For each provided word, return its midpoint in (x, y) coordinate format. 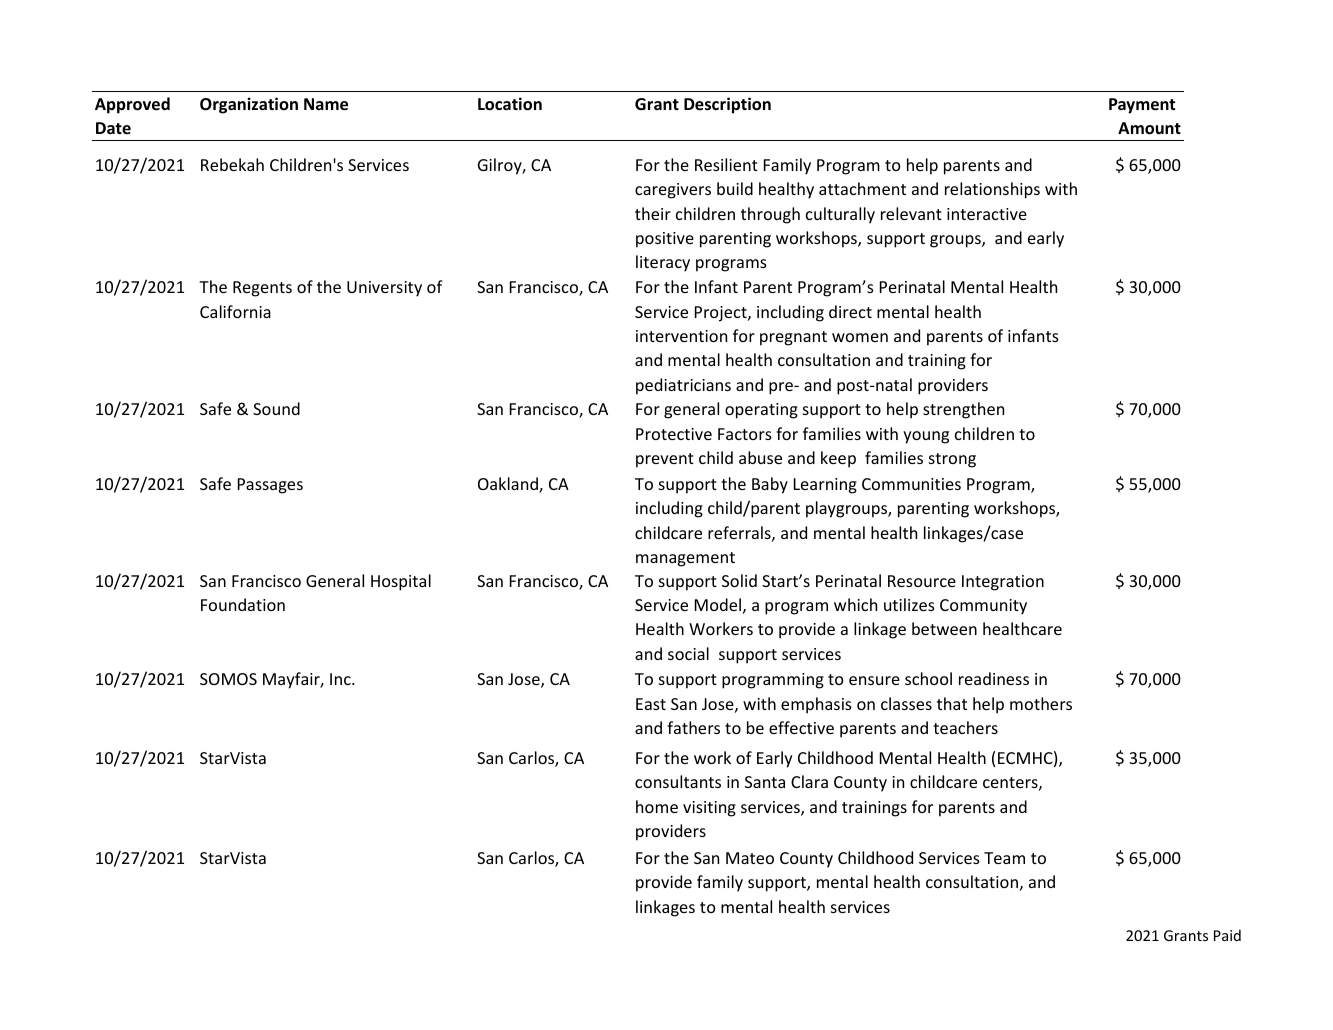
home (657, 806)
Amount (1149, 128)
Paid (1227, 935)
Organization (249, 105)
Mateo (750, 858)
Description (727, 105)
